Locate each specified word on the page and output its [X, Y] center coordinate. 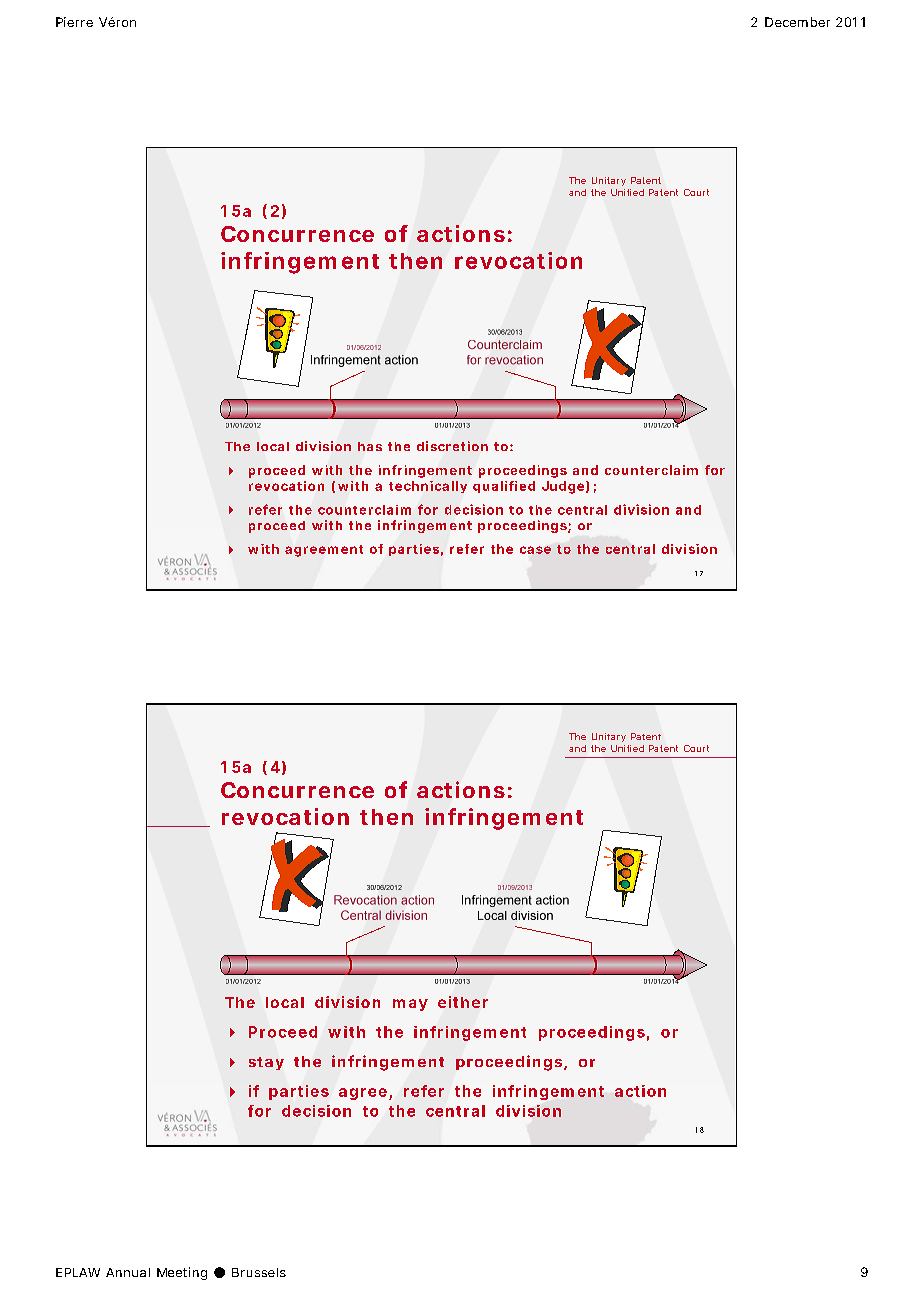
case [535, 550]
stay [266, 1063]
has [370, 446]
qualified [504, 487]
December [797, 22]
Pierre [74, 22]
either [463, 1002]
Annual [128, 1272]
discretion [452, 446]
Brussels [259, 1272]
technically [428, 487]
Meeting [182, 1273]
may [410, 1005]
